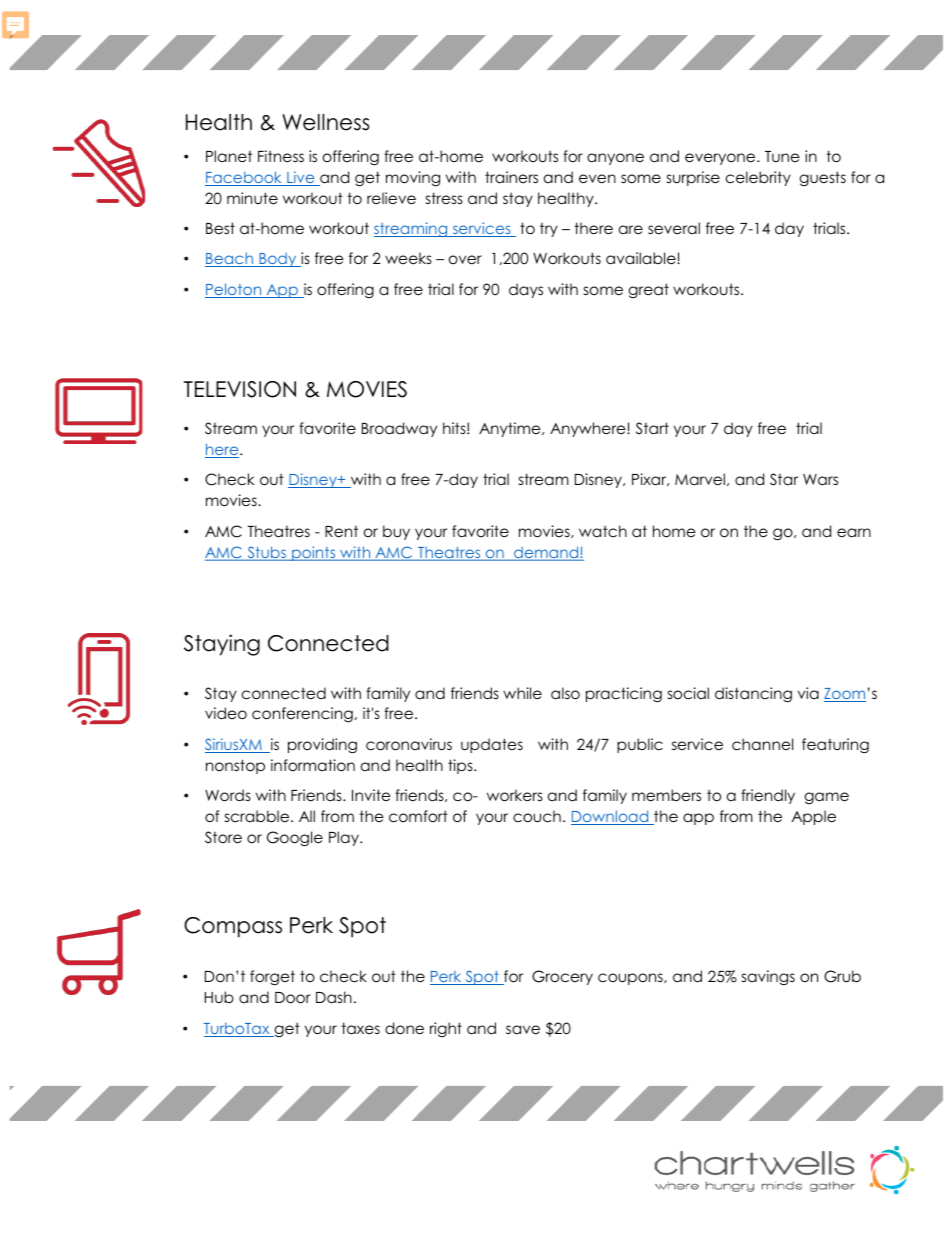 The image size is (952, 1233). I want to click on Door, so click(293, 998).
